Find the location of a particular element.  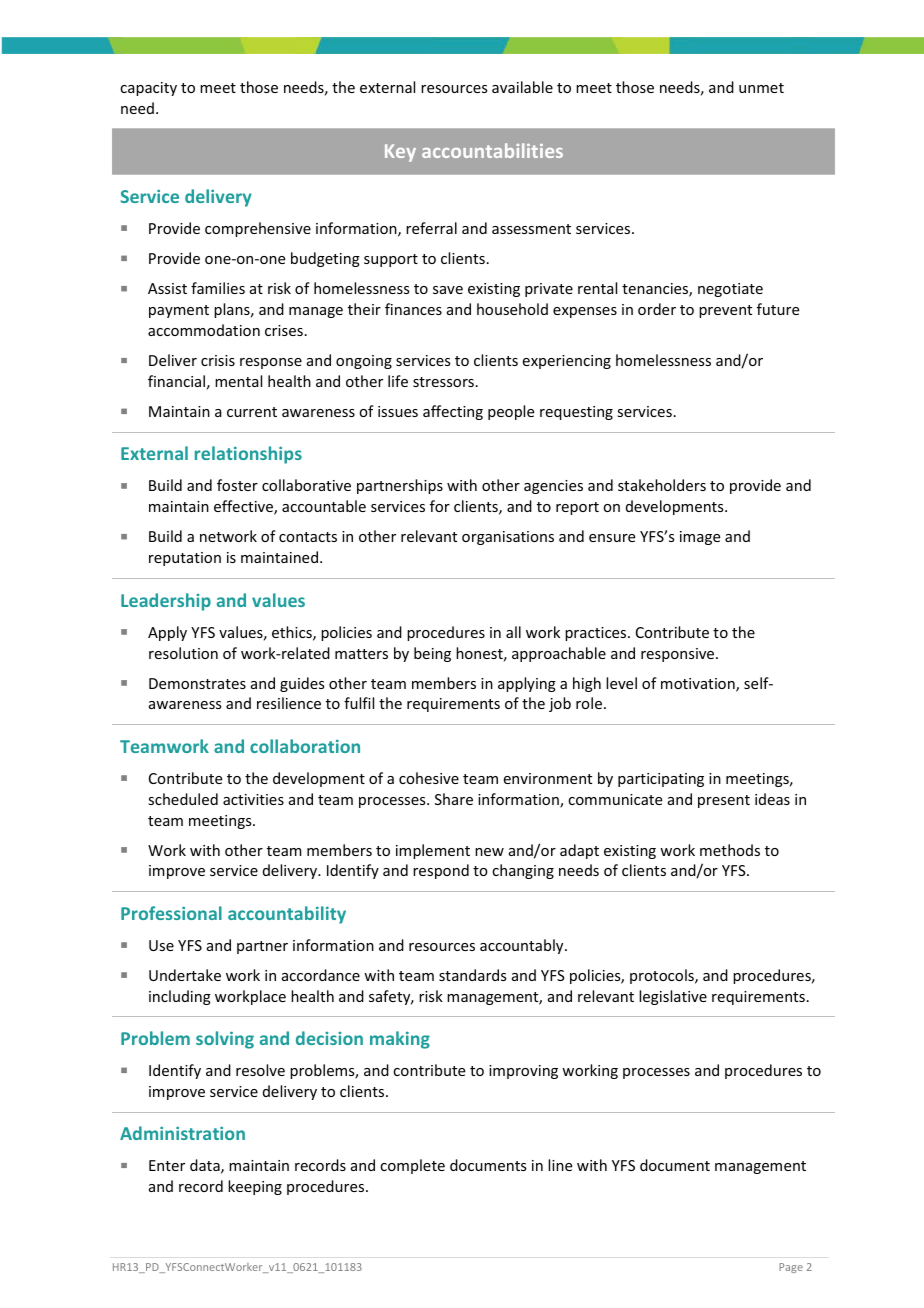

accountabilities is located at coordinates (492, 150).
